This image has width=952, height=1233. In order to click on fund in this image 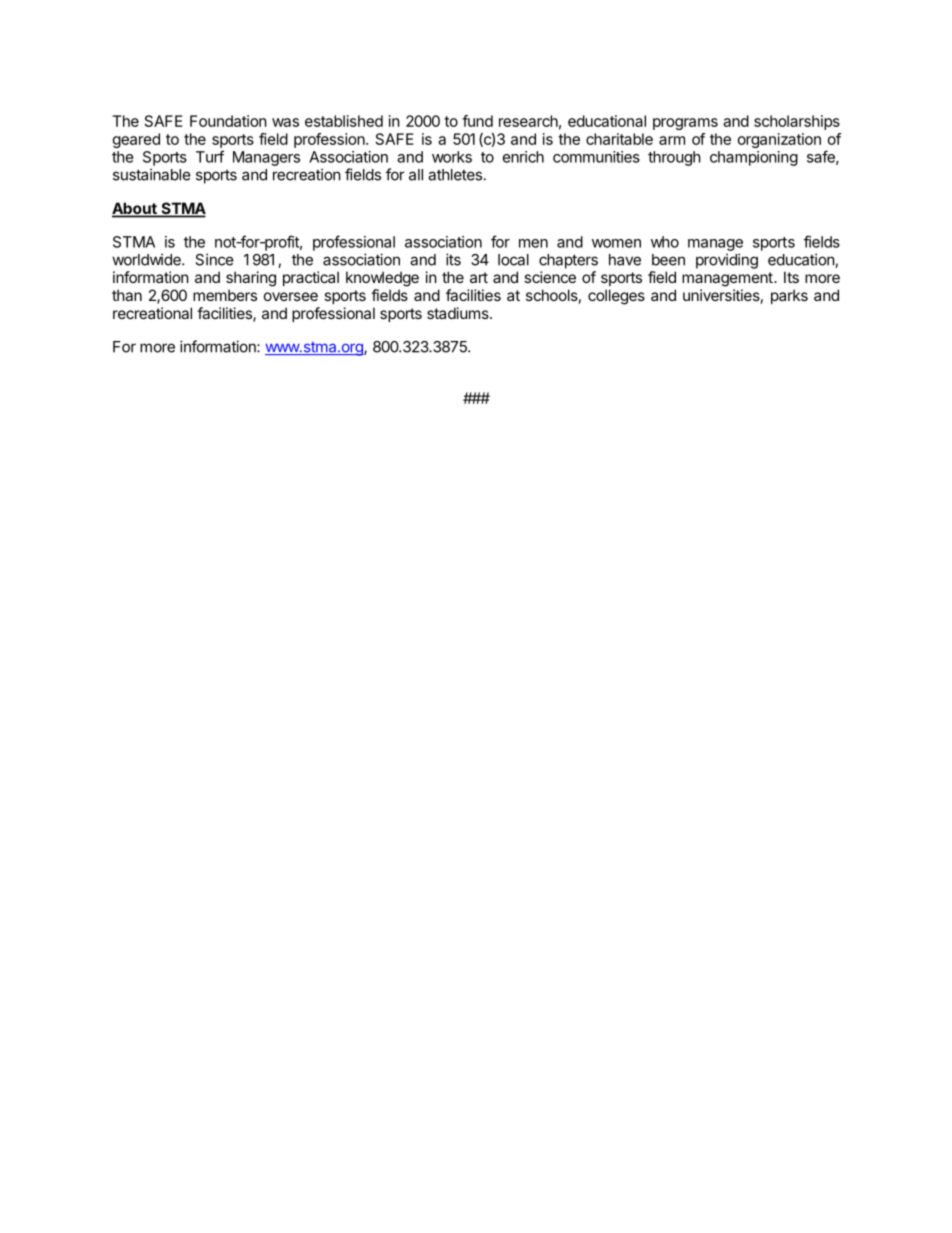, I will do `click(477, 121)`.
